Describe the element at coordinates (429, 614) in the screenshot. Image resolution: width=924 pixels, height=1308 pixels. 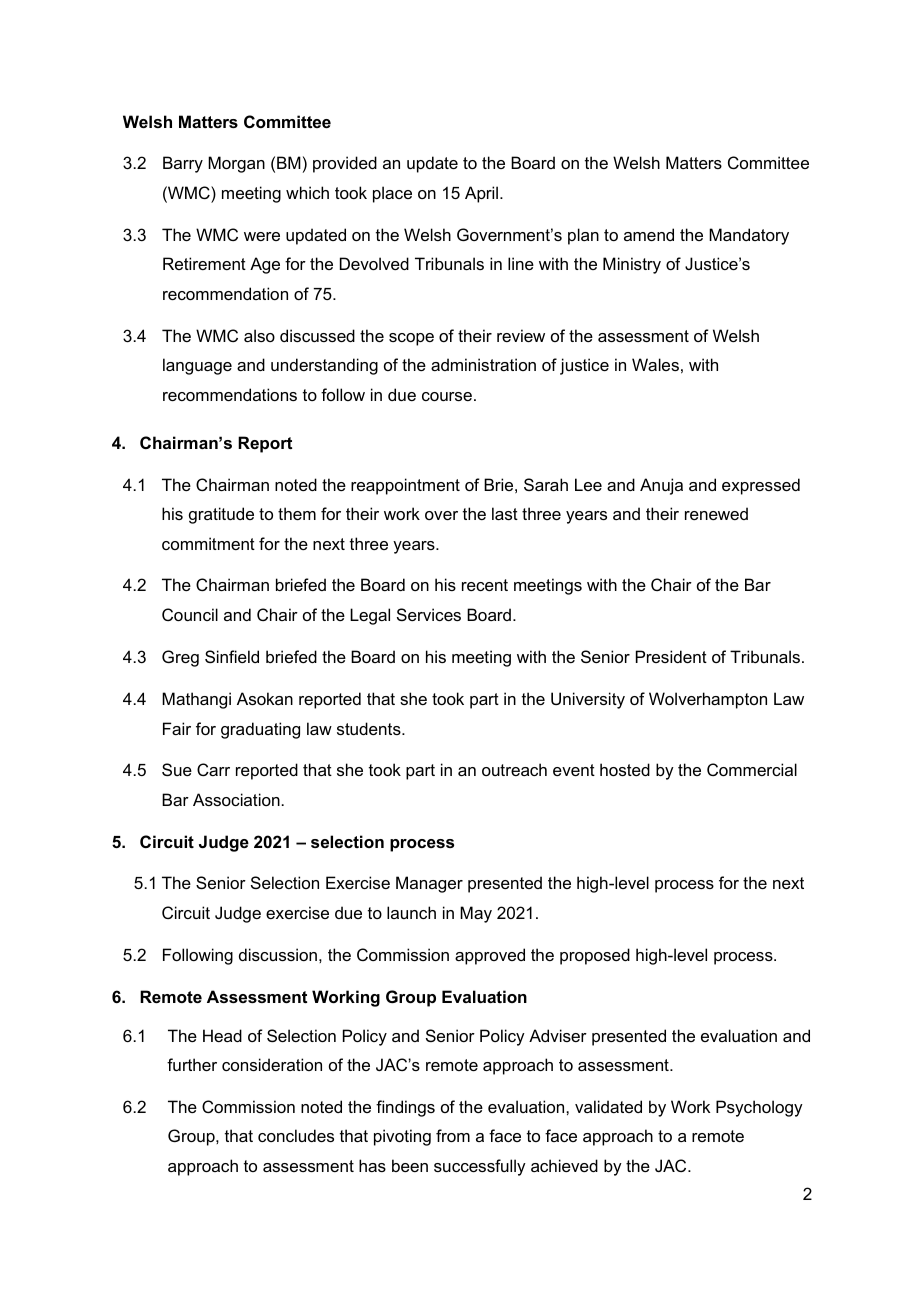
I see `Services` at that location.
